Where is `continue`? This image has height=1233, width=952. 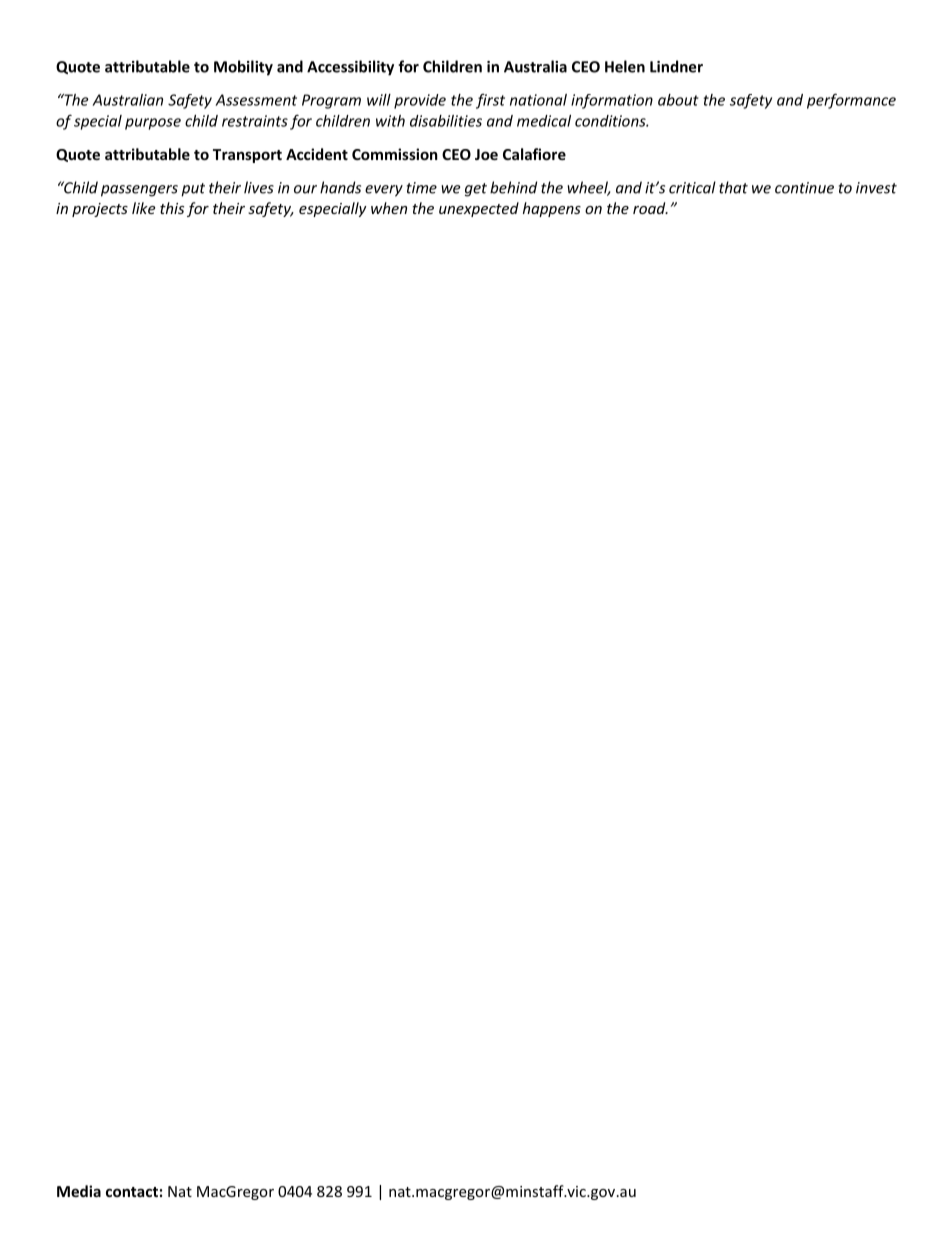 continue is located at coordinates (804, 188).
